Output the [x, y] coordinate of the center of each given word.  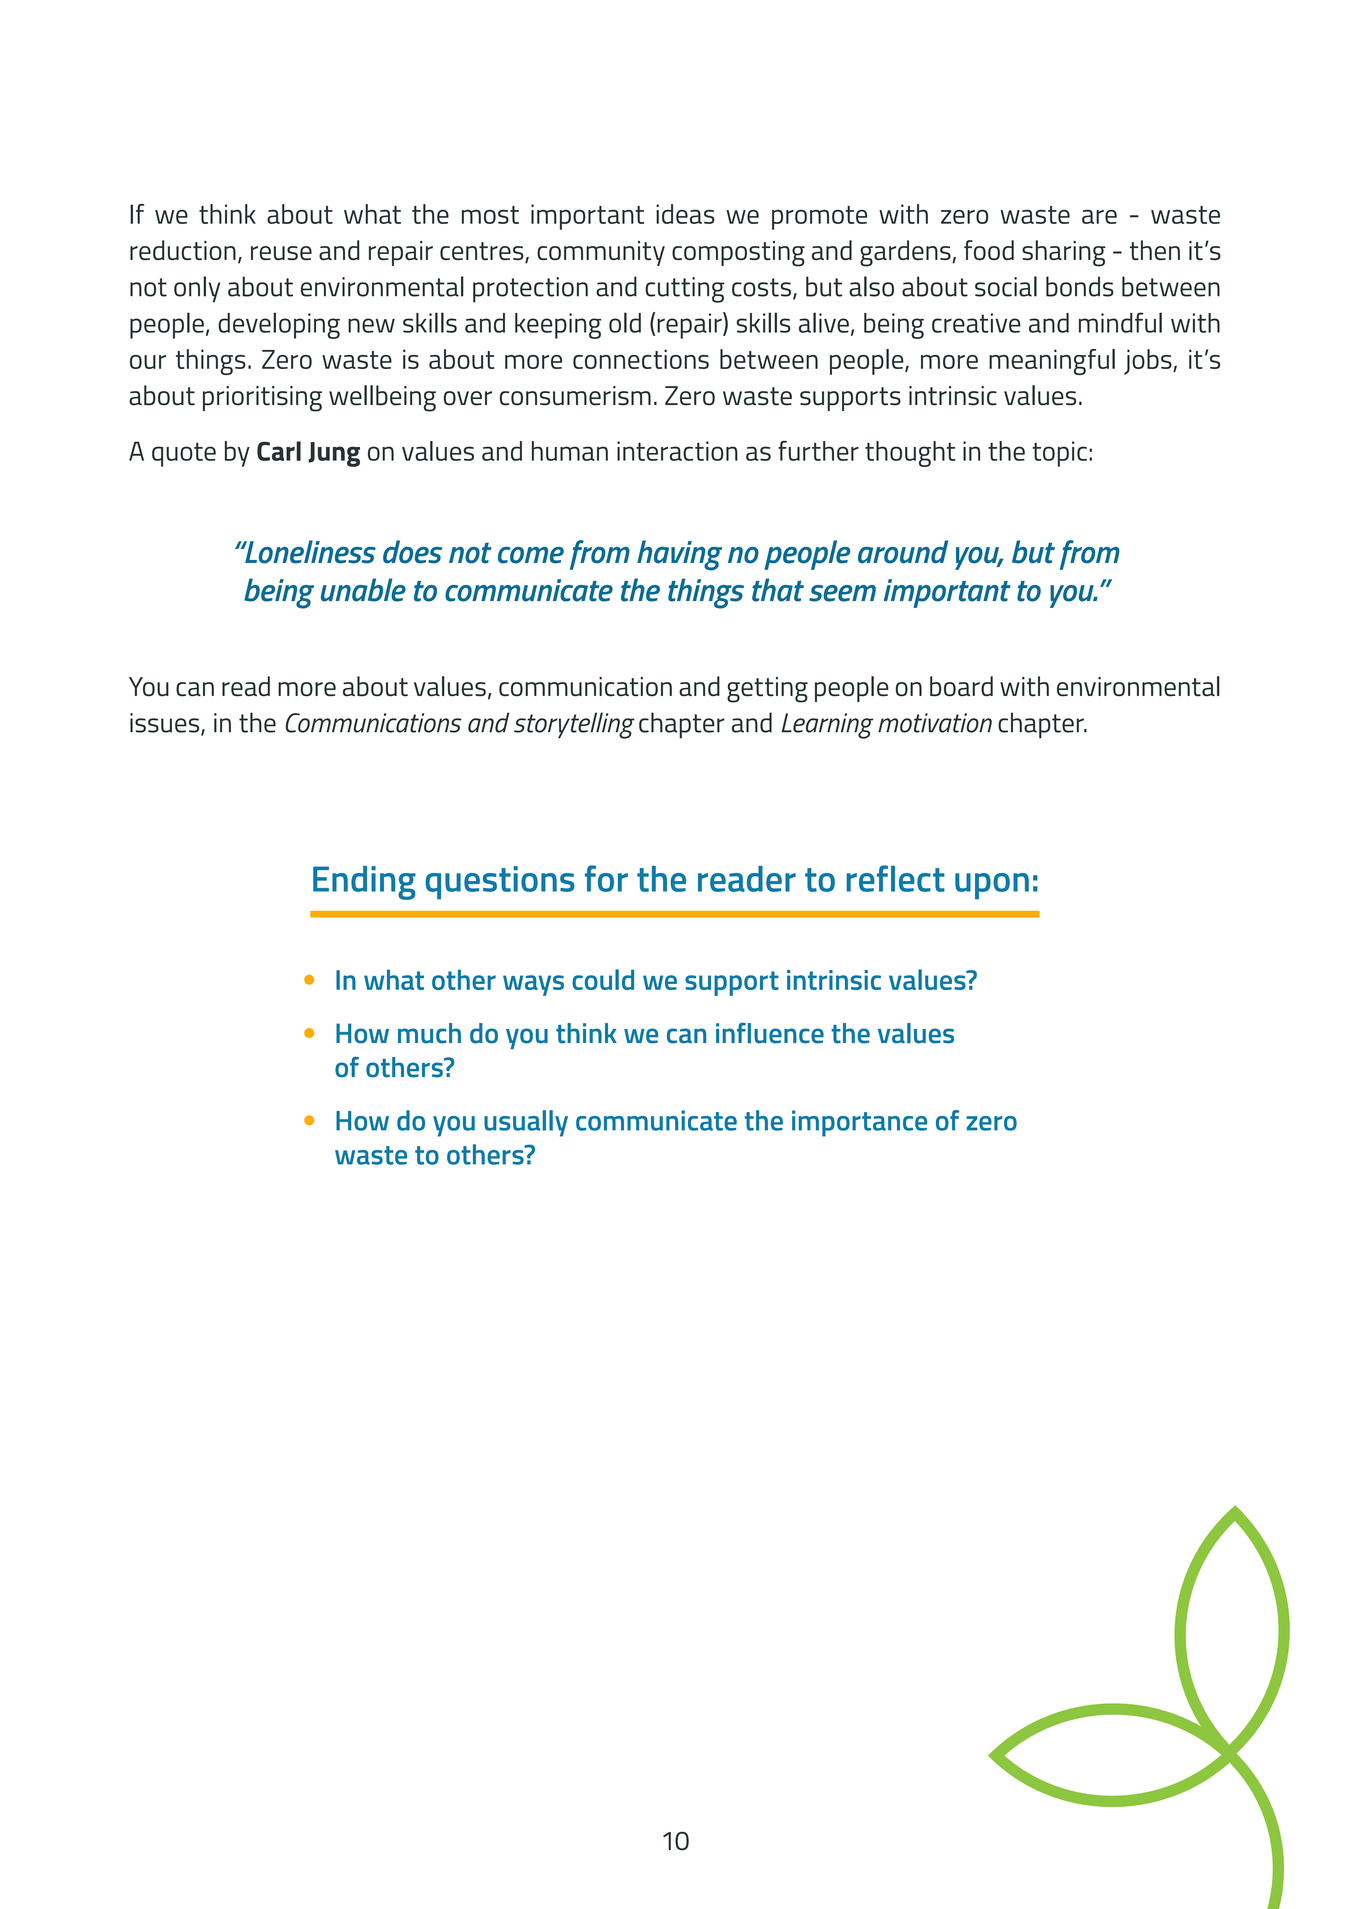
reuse [281, 253]
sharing [1064, 253]
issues [166, 724]
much [429, 1033]
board [961, 686]
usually [526, 1123]
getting [767, 690]
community [601, 253]
